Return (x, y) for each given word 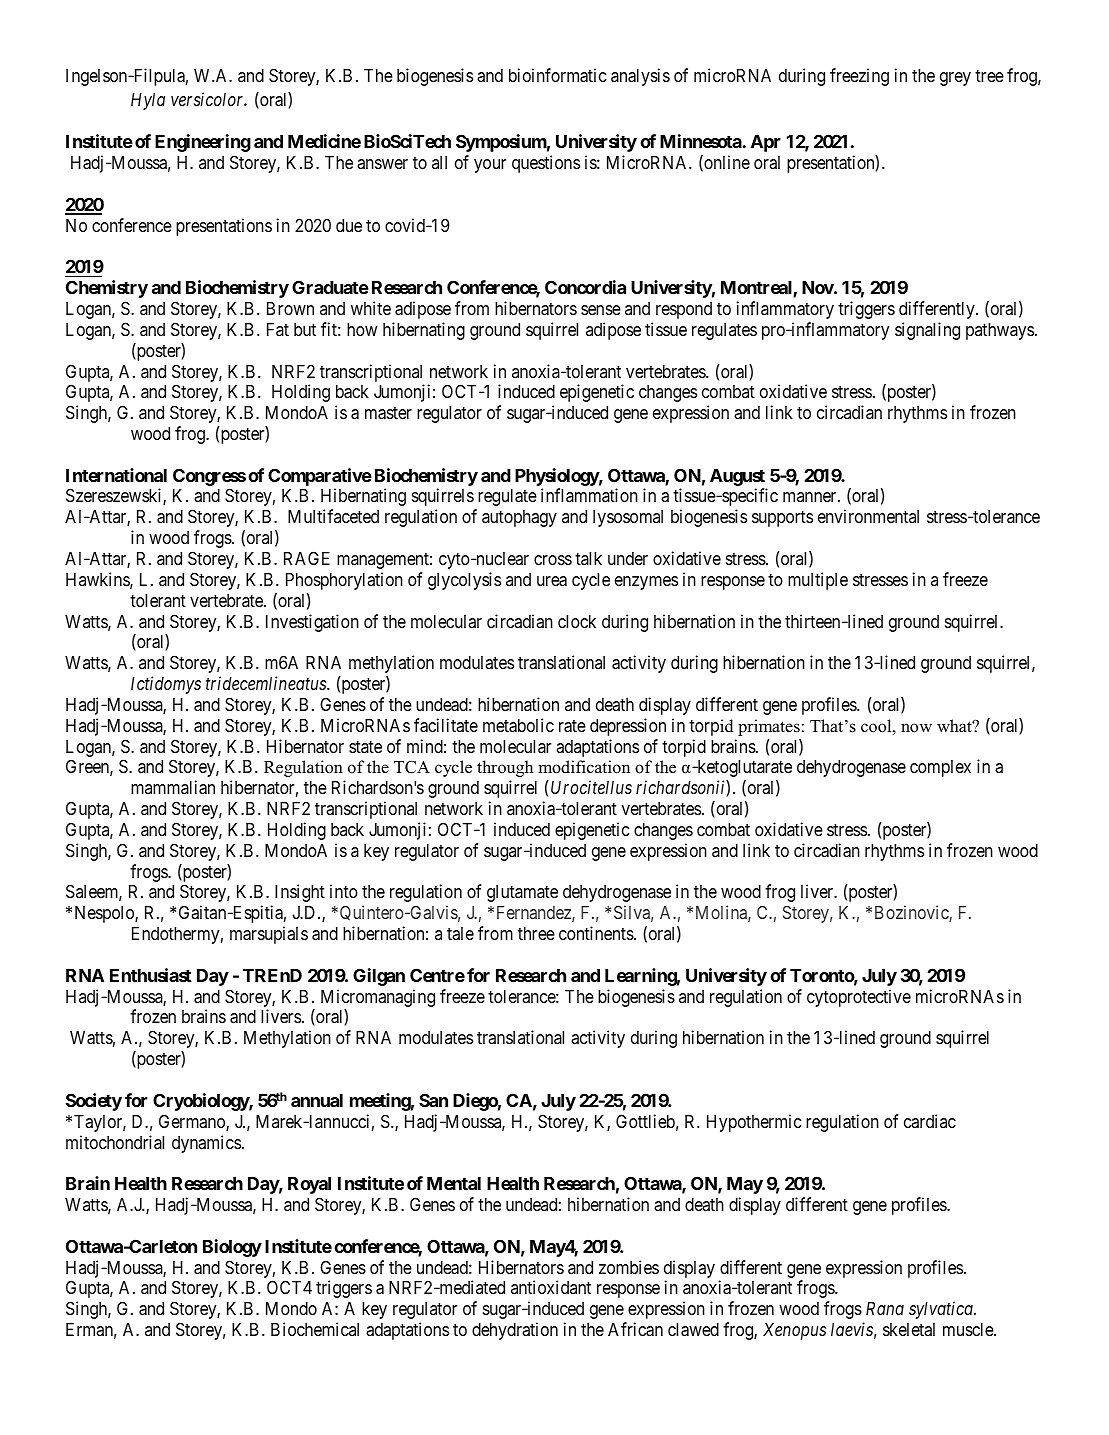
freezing (859, 77)
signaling (927, 331)
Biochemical (315, 1329)
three (536, 933)
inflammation (589, 495)
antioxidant (551, 1287)
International (116, 475)
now (916, 728)
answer (382, 164)
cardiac (930, 1121)
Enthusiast (151, 975)
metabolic (518, 725)
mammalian (173, 787)
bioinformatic (557, 75)
